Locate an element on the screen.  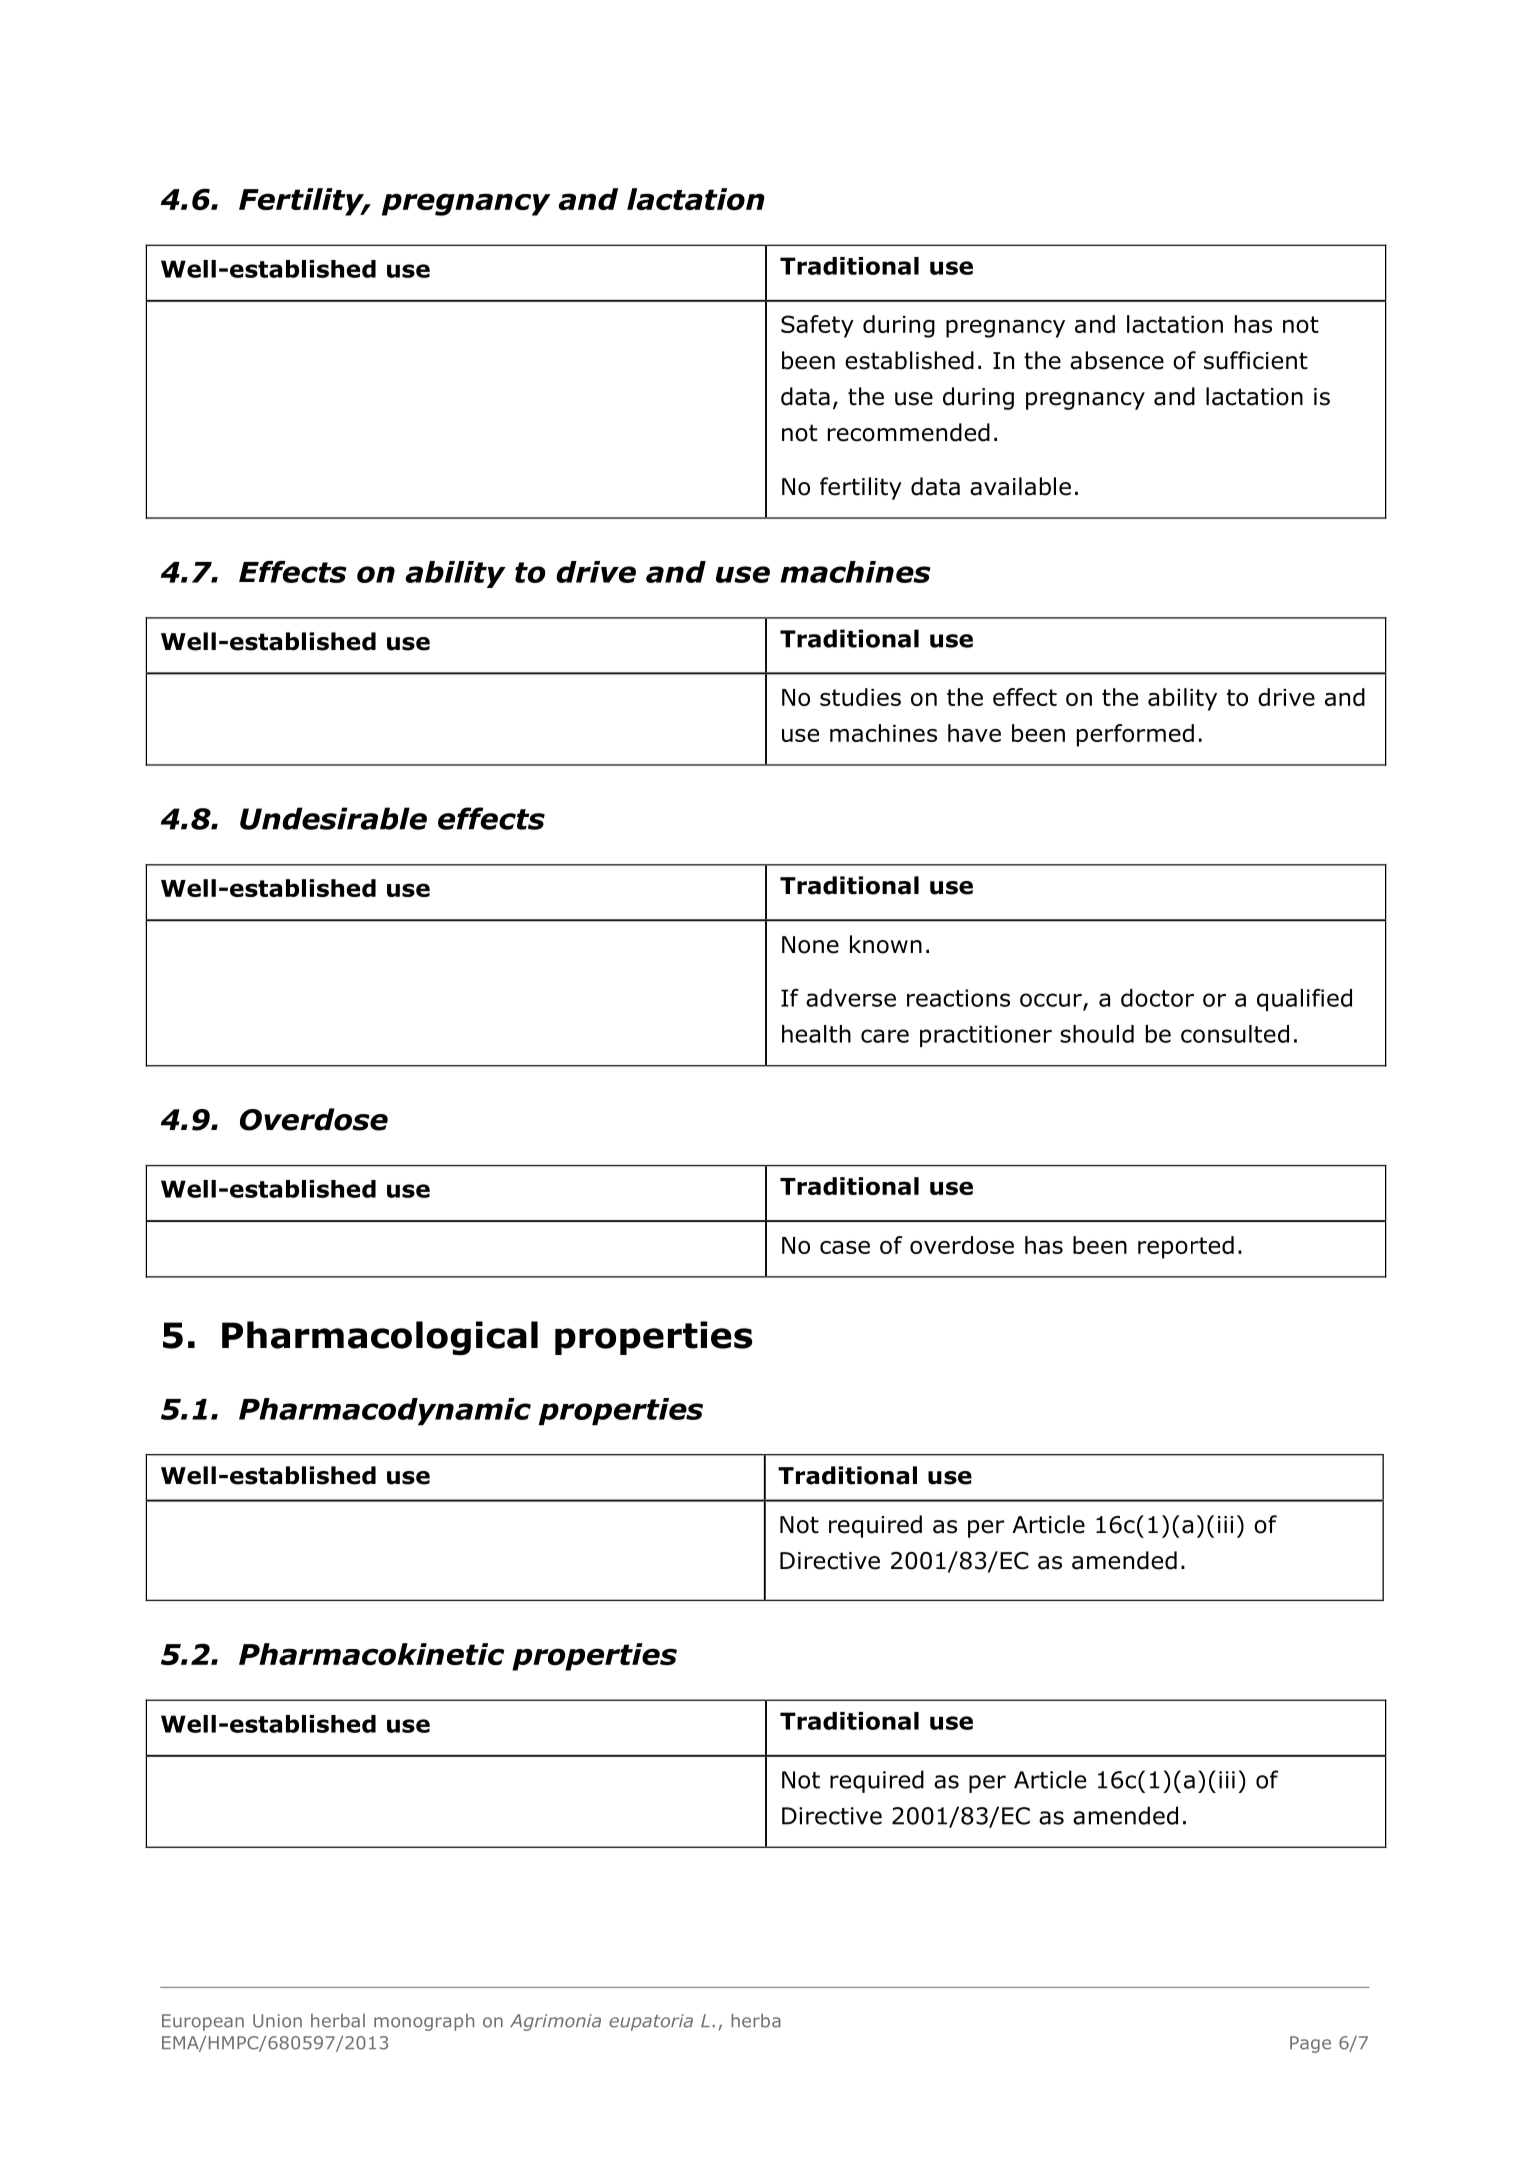
None is located at coordinates (810, 945).
